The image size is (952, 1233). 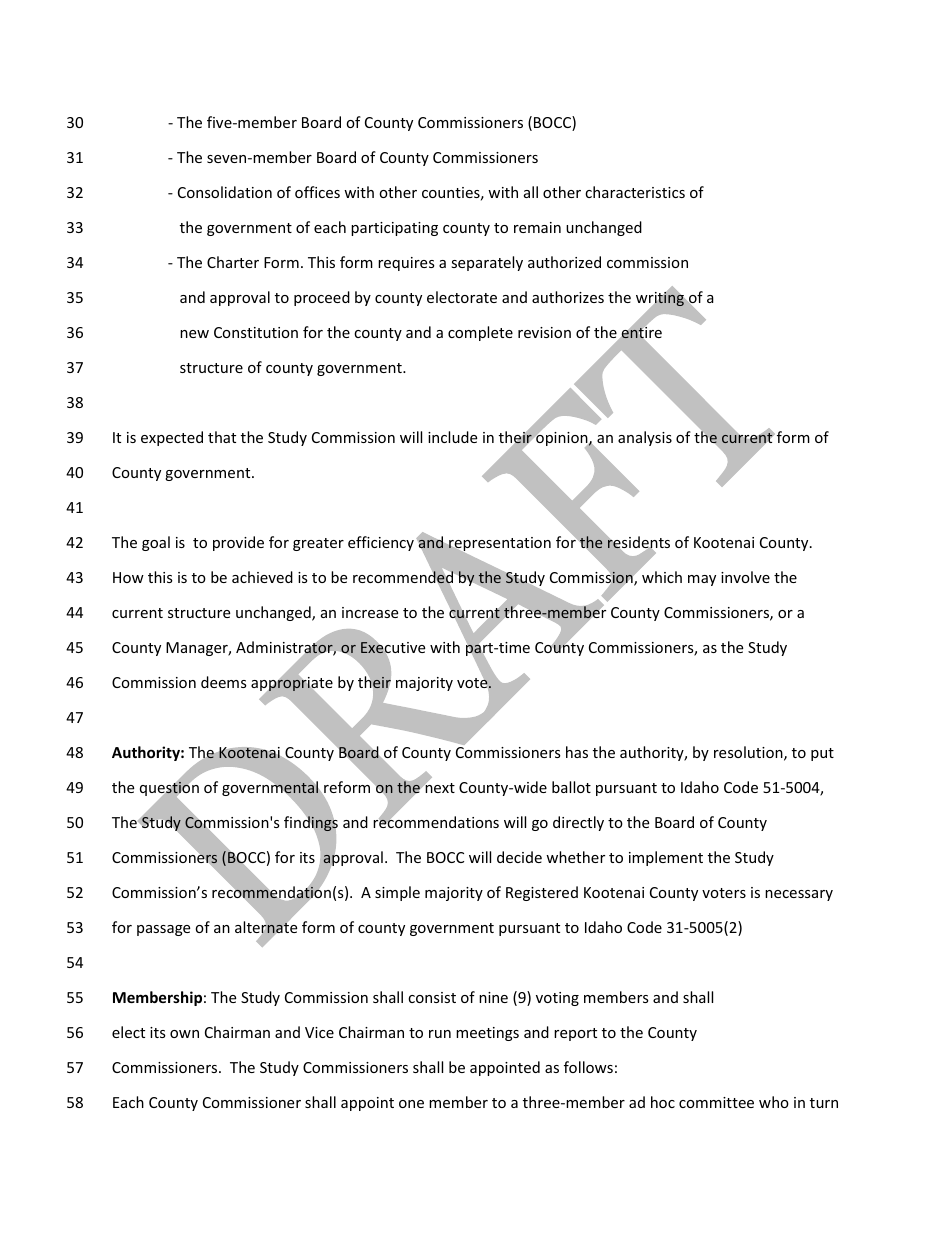 I want to click on characteristics, so click(x=635, y=192).
